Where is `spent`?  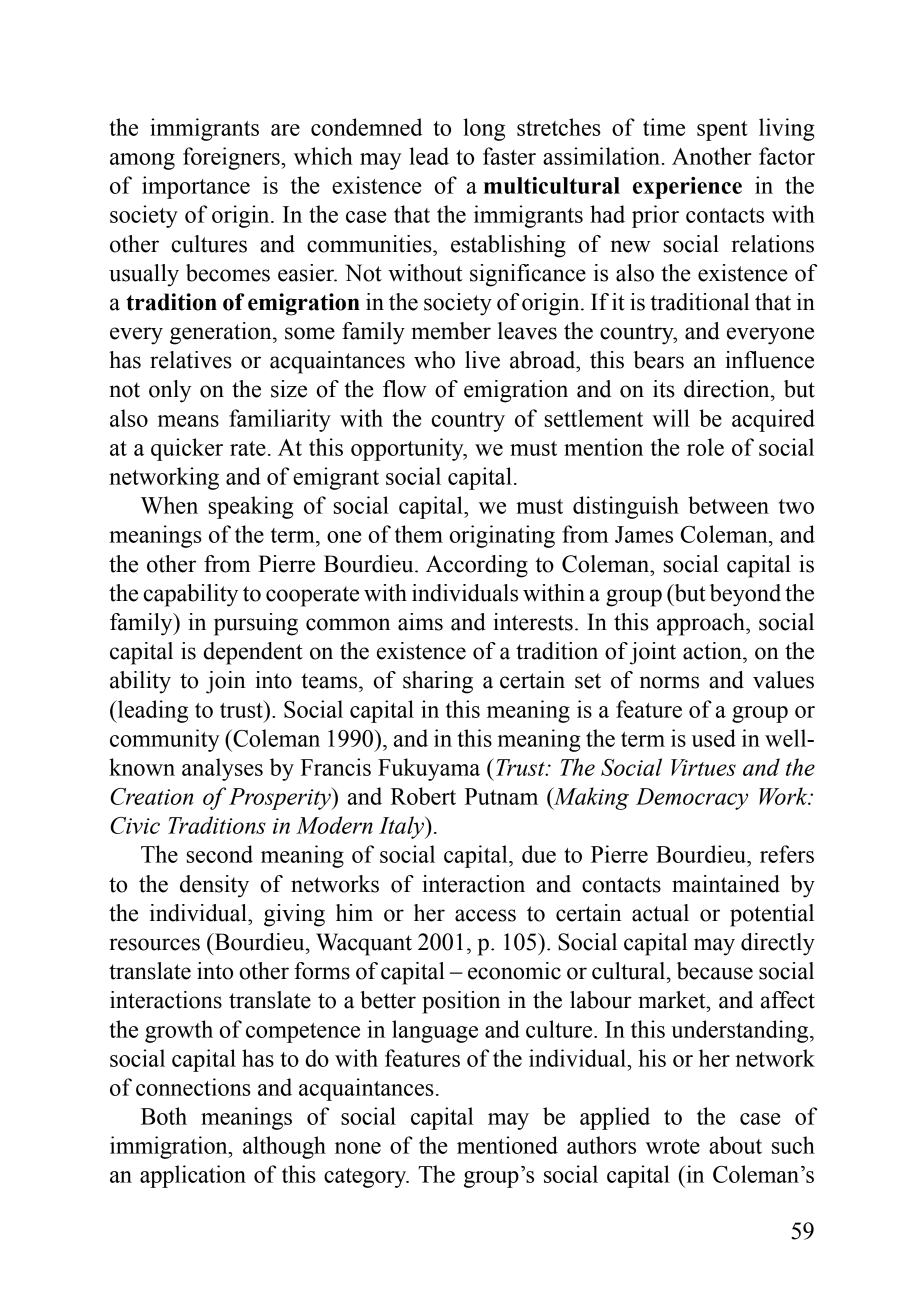
spent is located at coordinates (722, 131).
